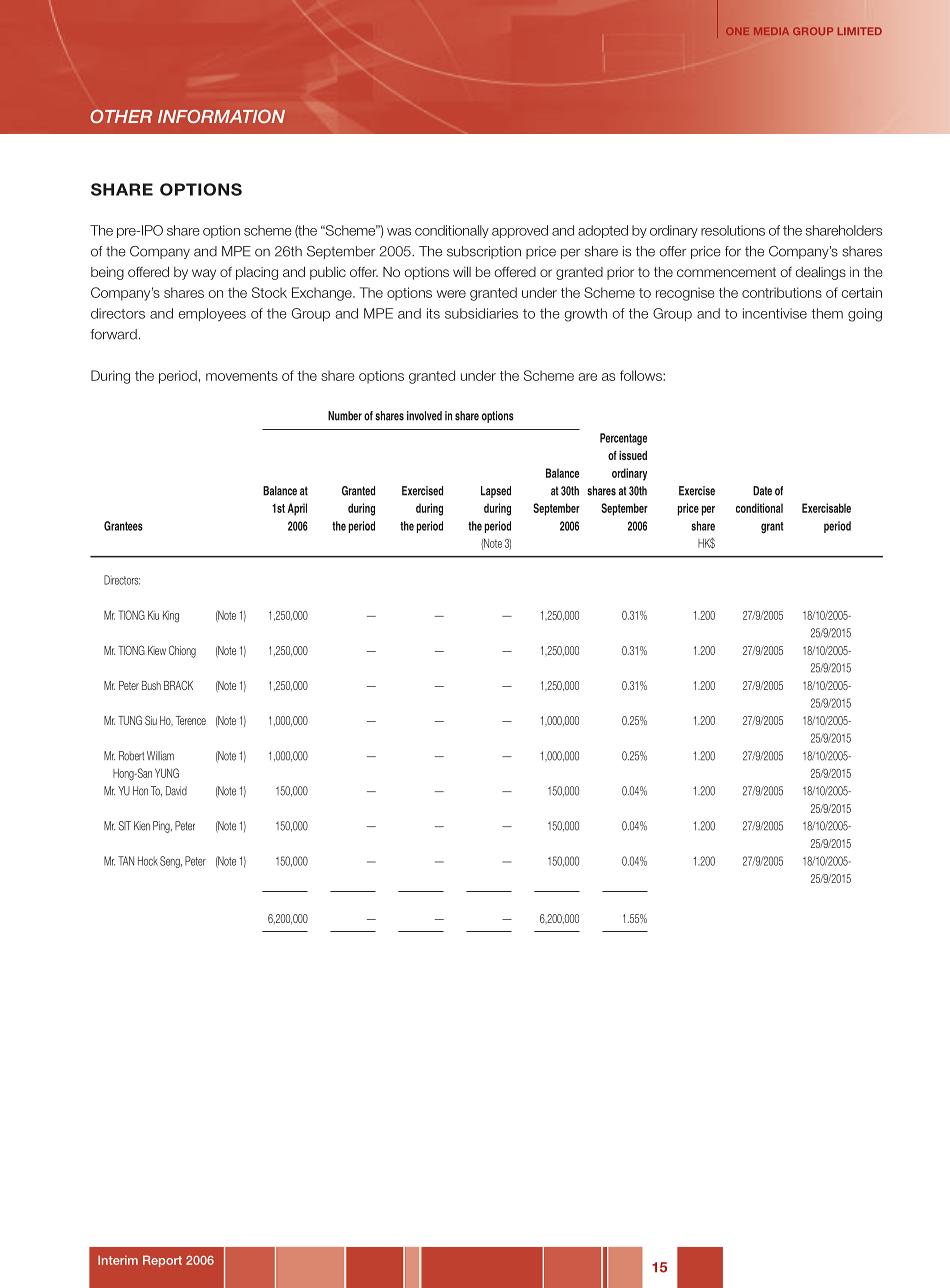 The height and width of the screenshot is (1288, 950). I want to click on INFORMATION, so click(221, 116).
